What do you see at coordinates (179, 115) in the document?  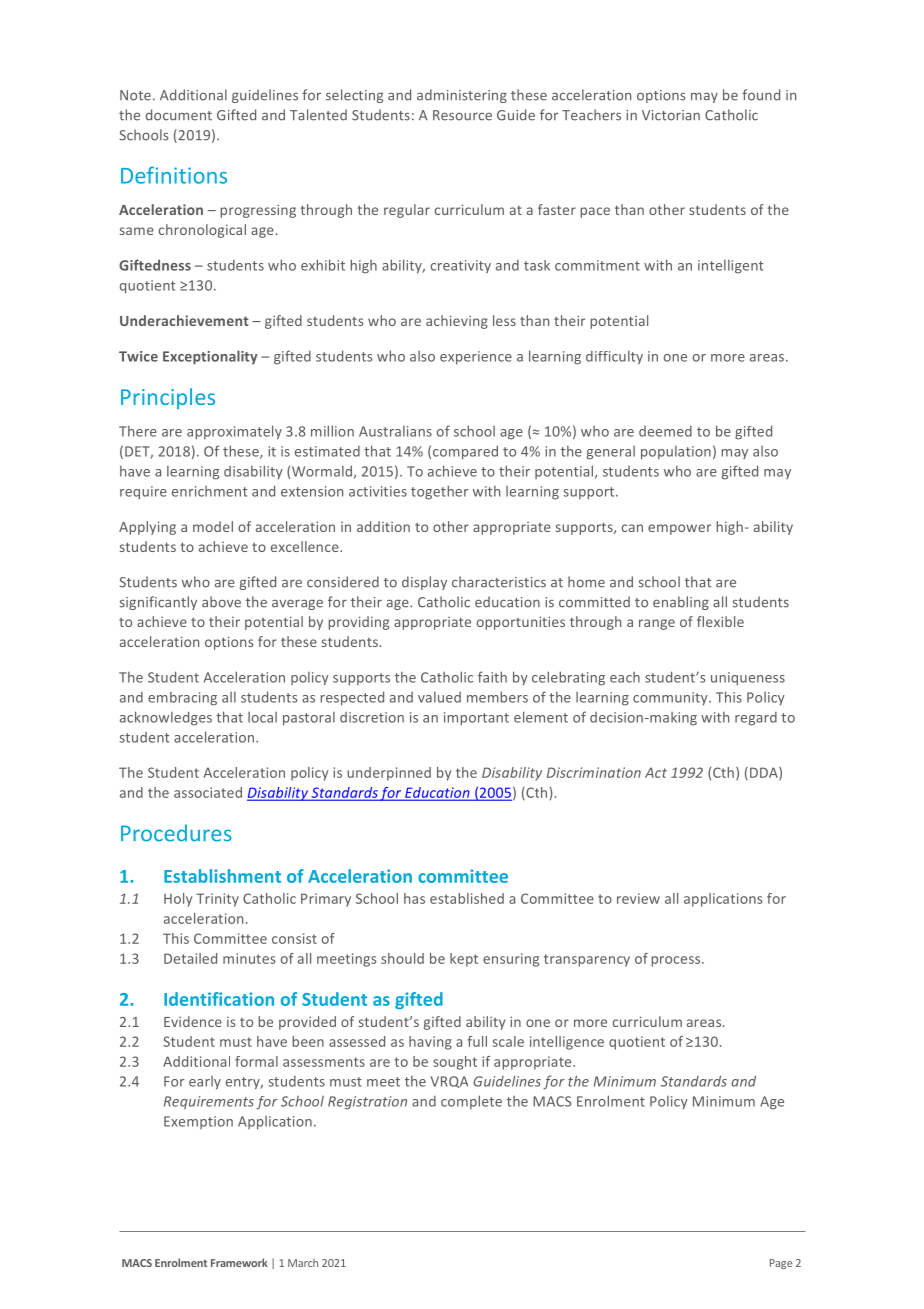 I see `document` at bounding box center [179, 115].
